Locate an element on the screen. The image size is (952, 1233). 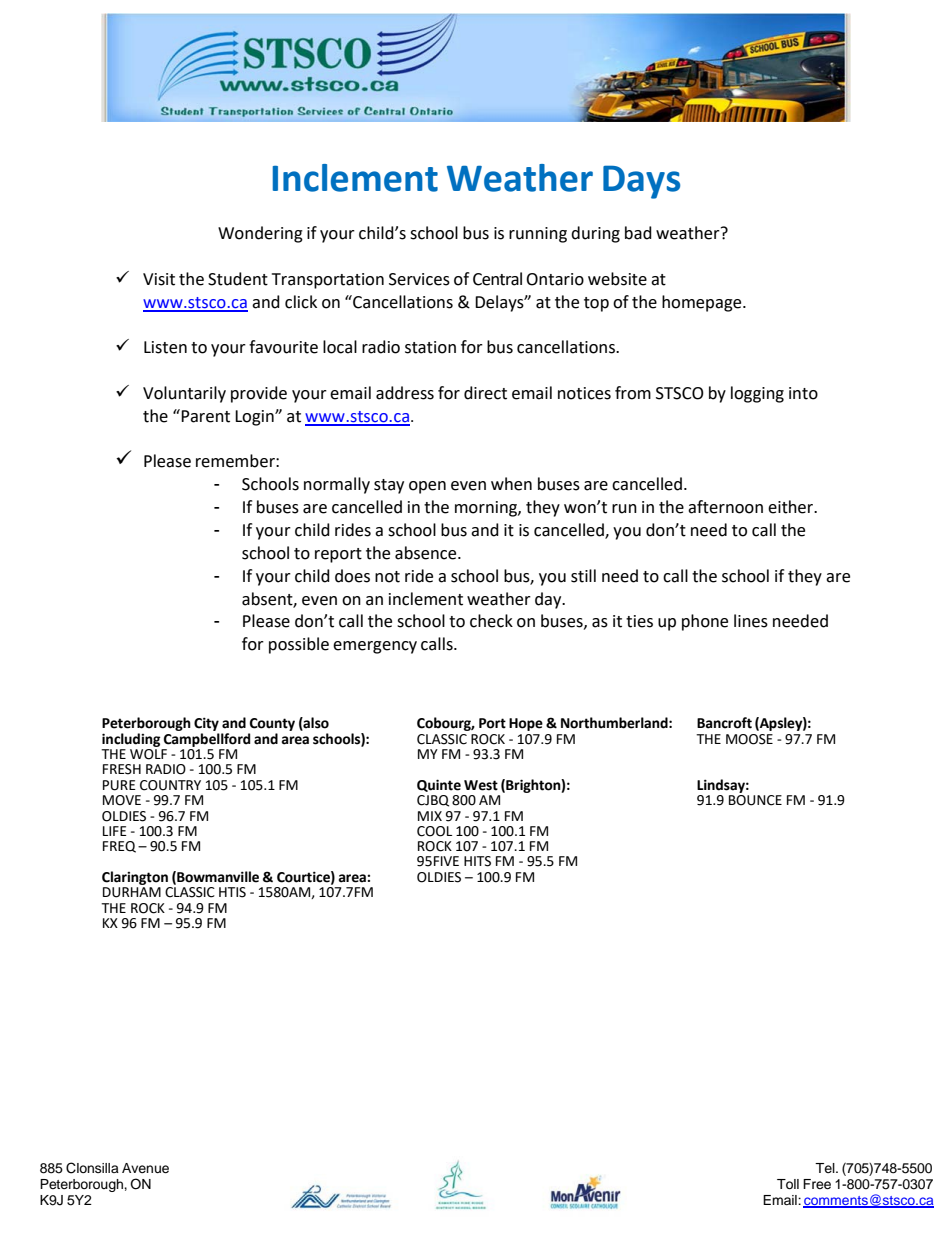
bad is located at coordinates (638, 233).
